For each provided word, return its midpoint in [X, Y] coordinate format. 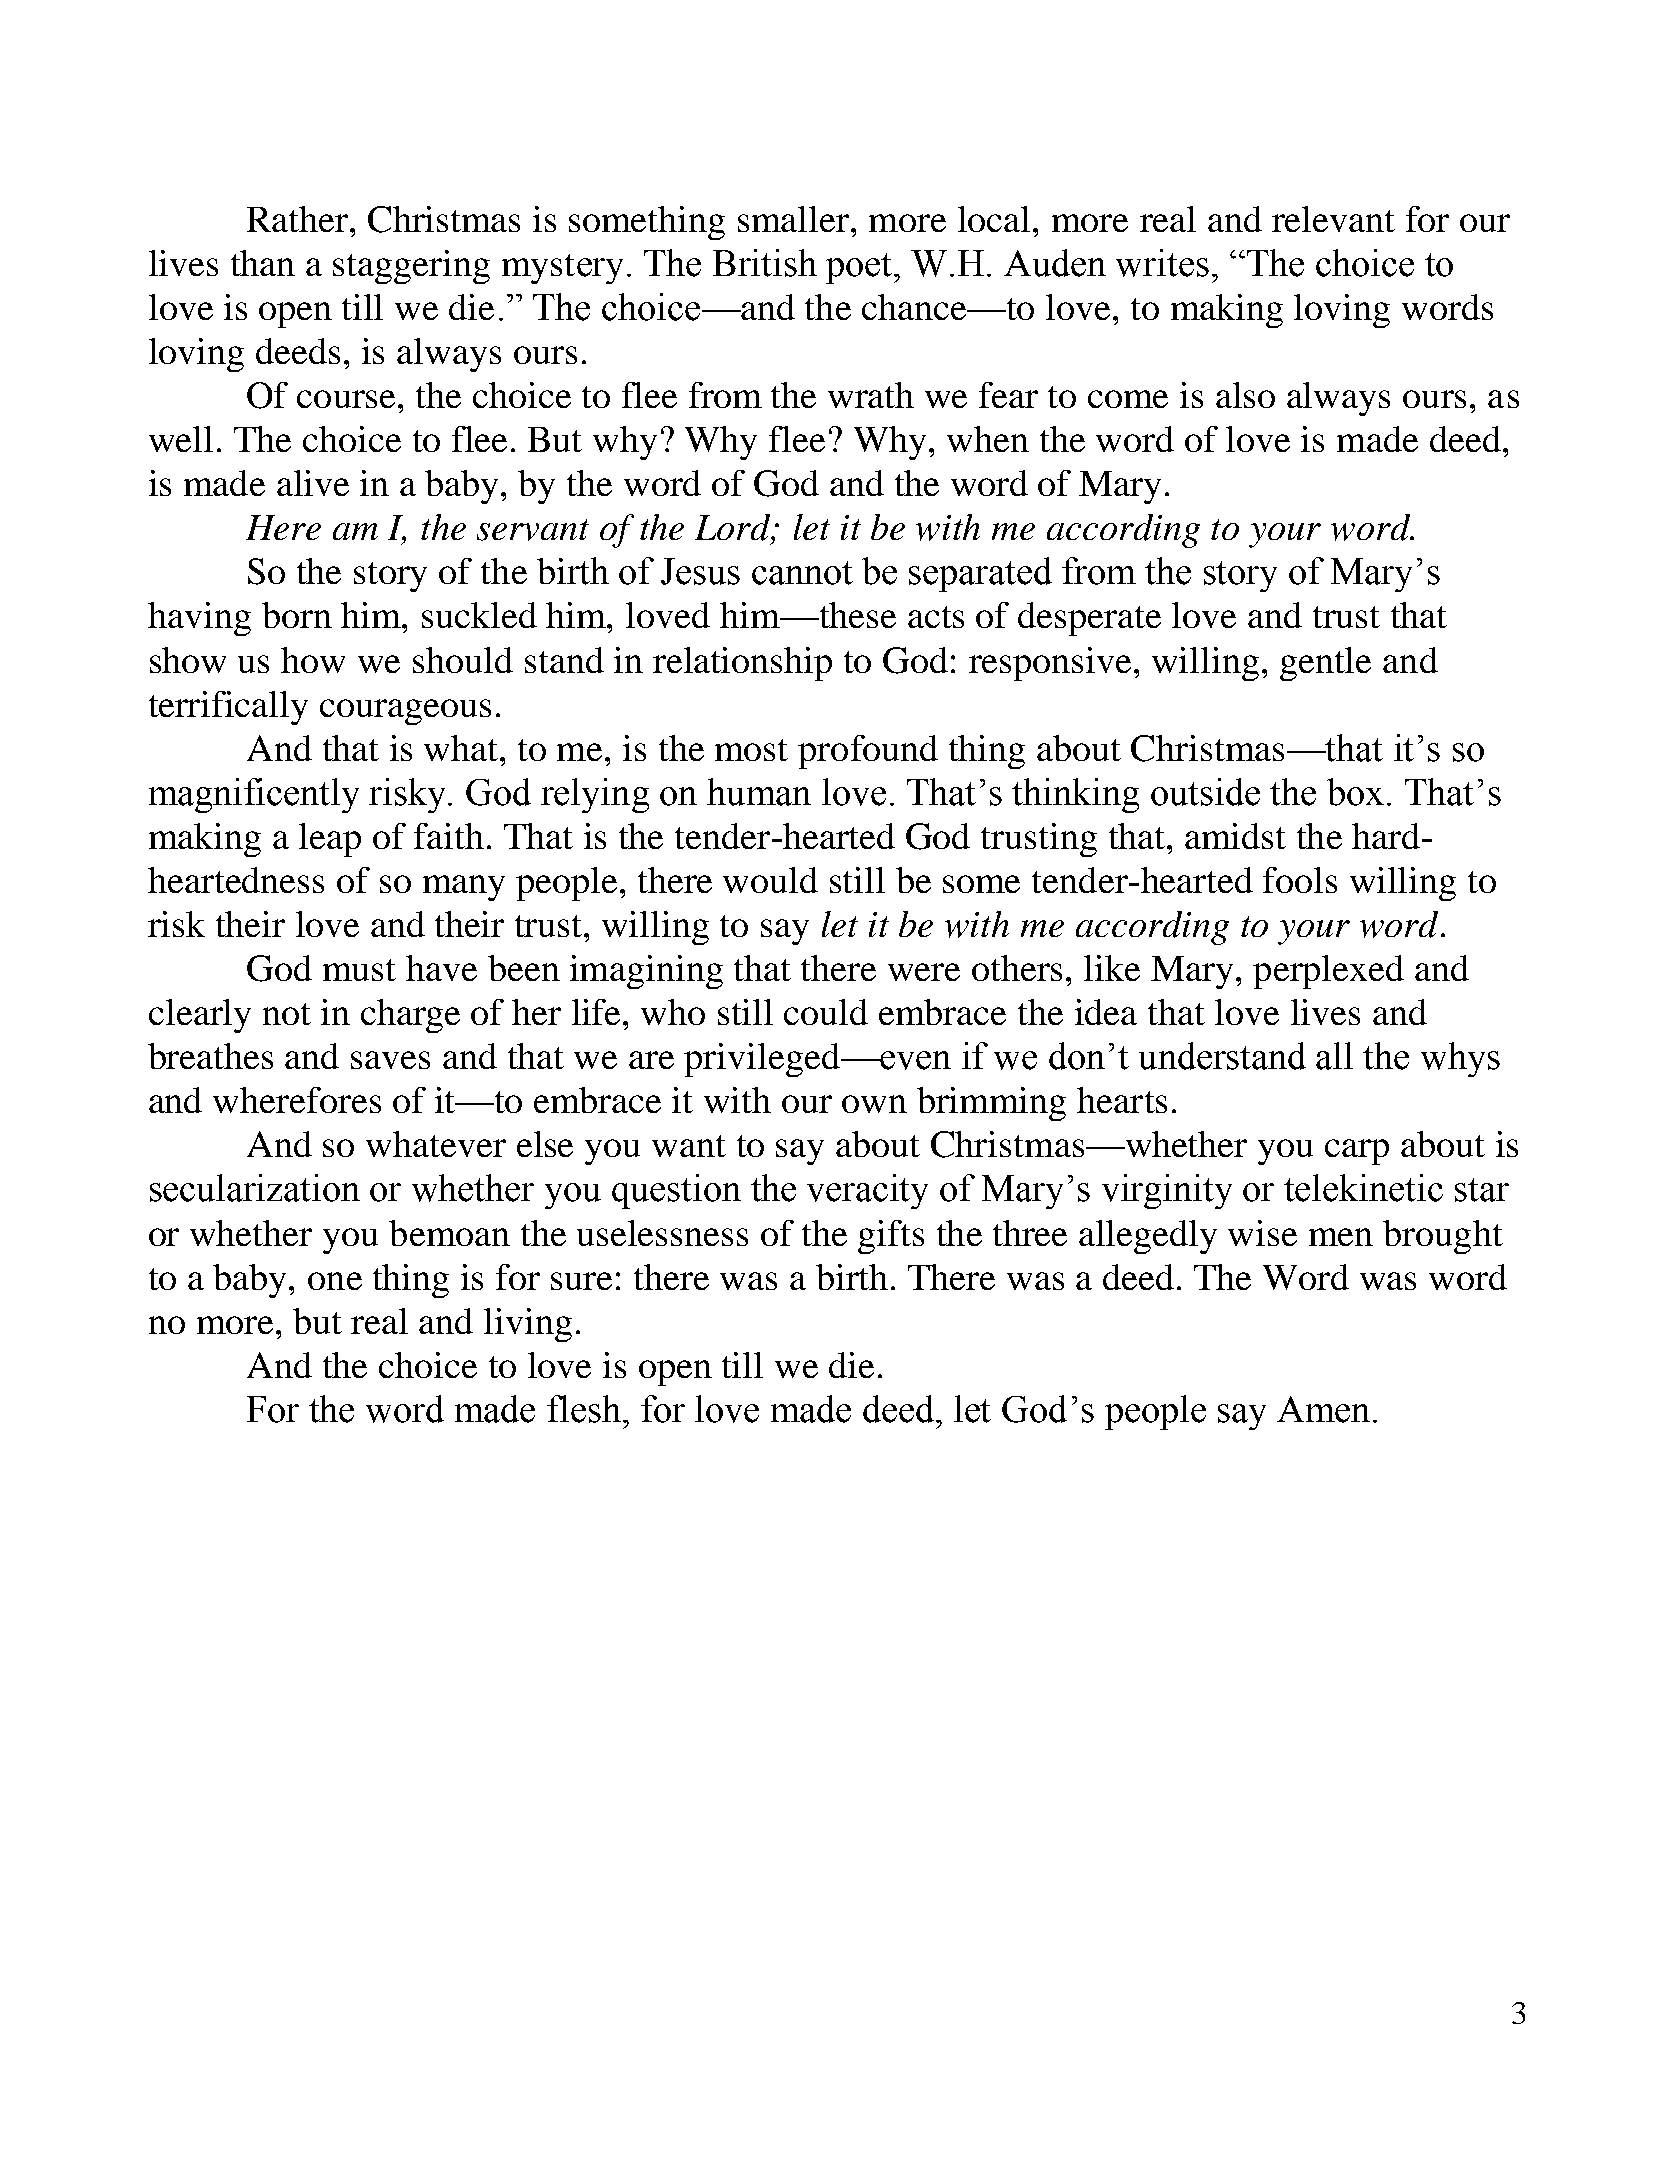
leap [330, 840]
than [263, 263]
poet [860, 268]
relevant [1333, 219]
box [1355, 792]
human [759, 792]
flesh [584, 1409]
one [335, 1281]
